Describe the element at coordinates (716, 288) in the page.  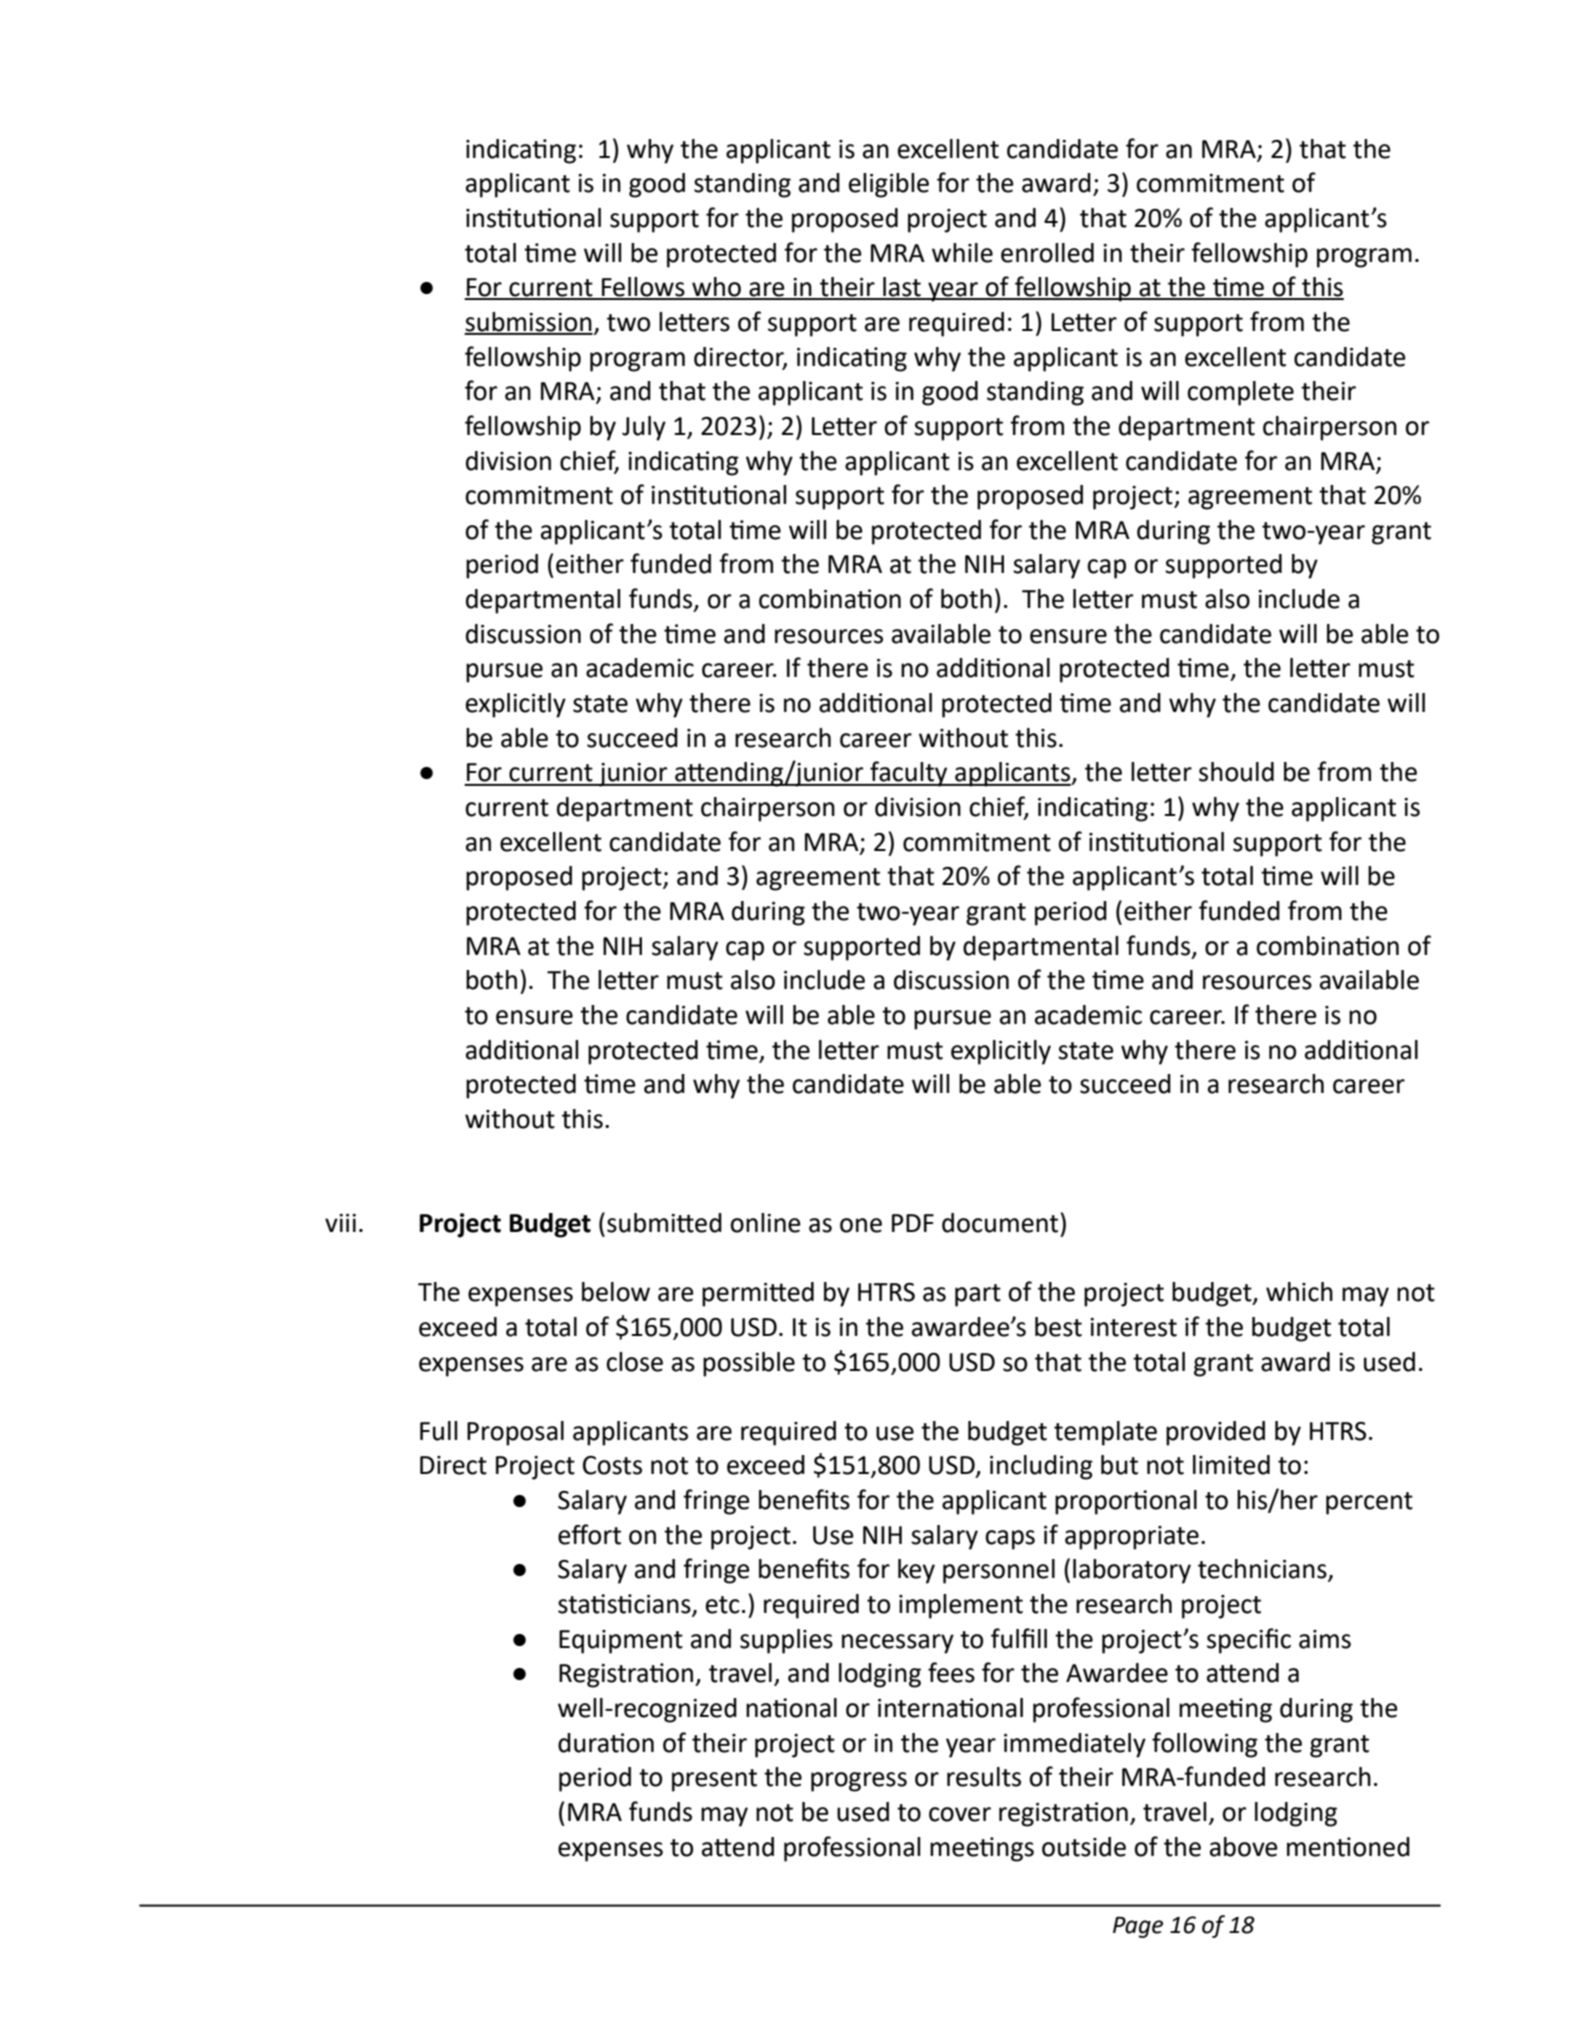
I see `who` at that location.
